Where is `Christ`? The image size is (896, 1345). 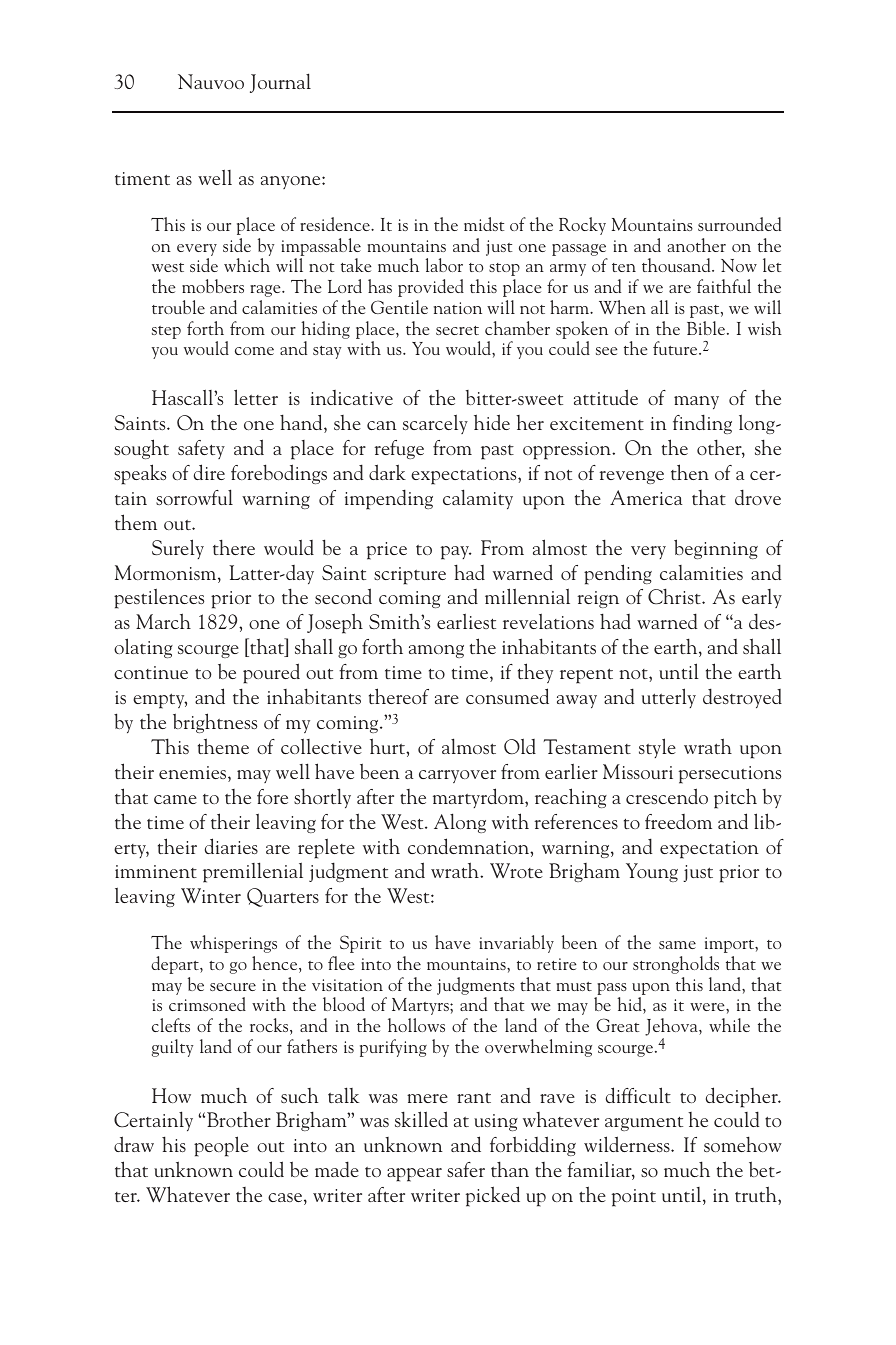
Christ is located at coordinates (675, 596).
